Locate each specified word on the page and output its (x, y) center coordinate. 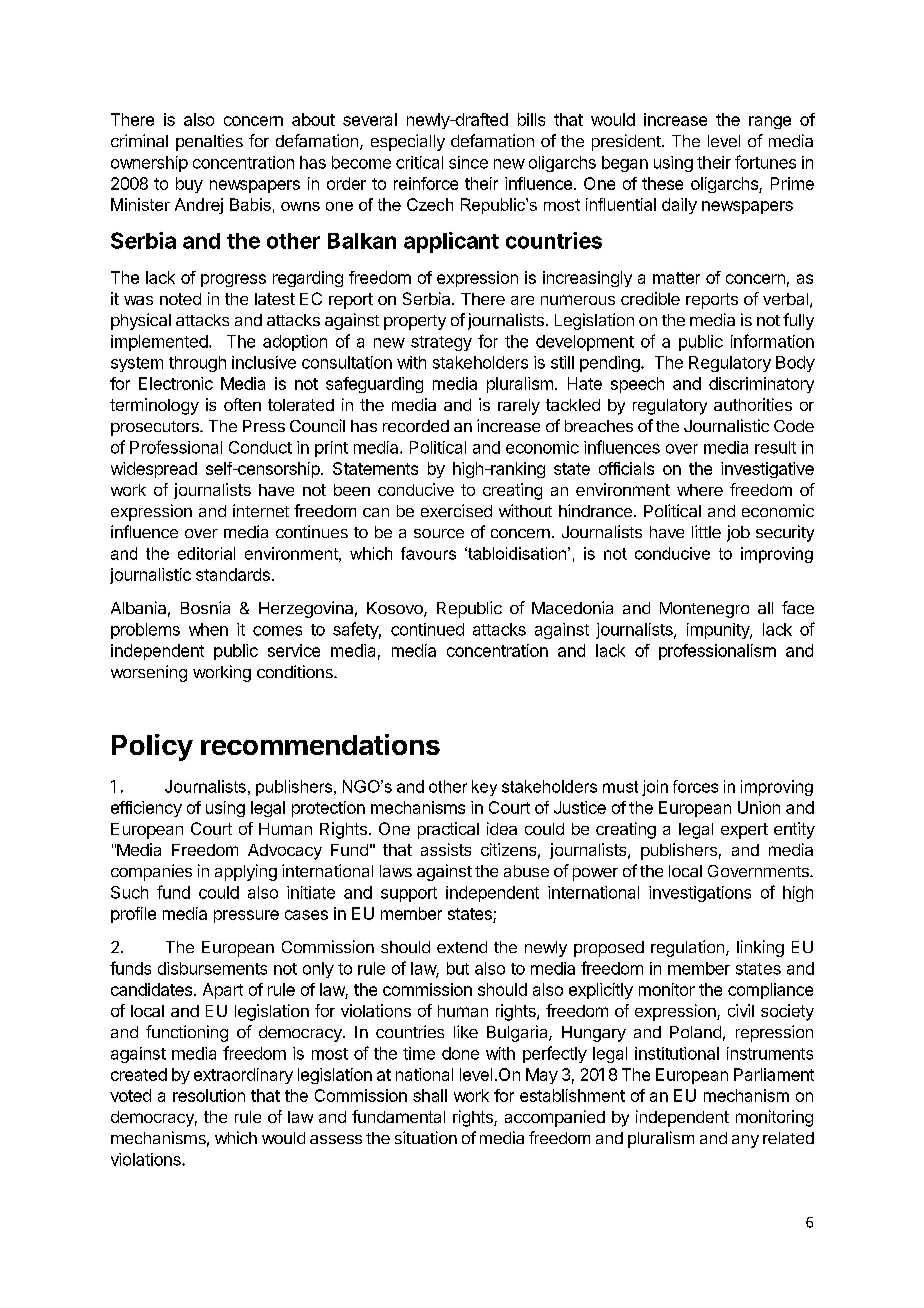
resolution (209, 1095)
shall (430, 1095)
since (468, 162)
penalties (209, 142)
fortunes (765, 162)
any (745, 1141)
